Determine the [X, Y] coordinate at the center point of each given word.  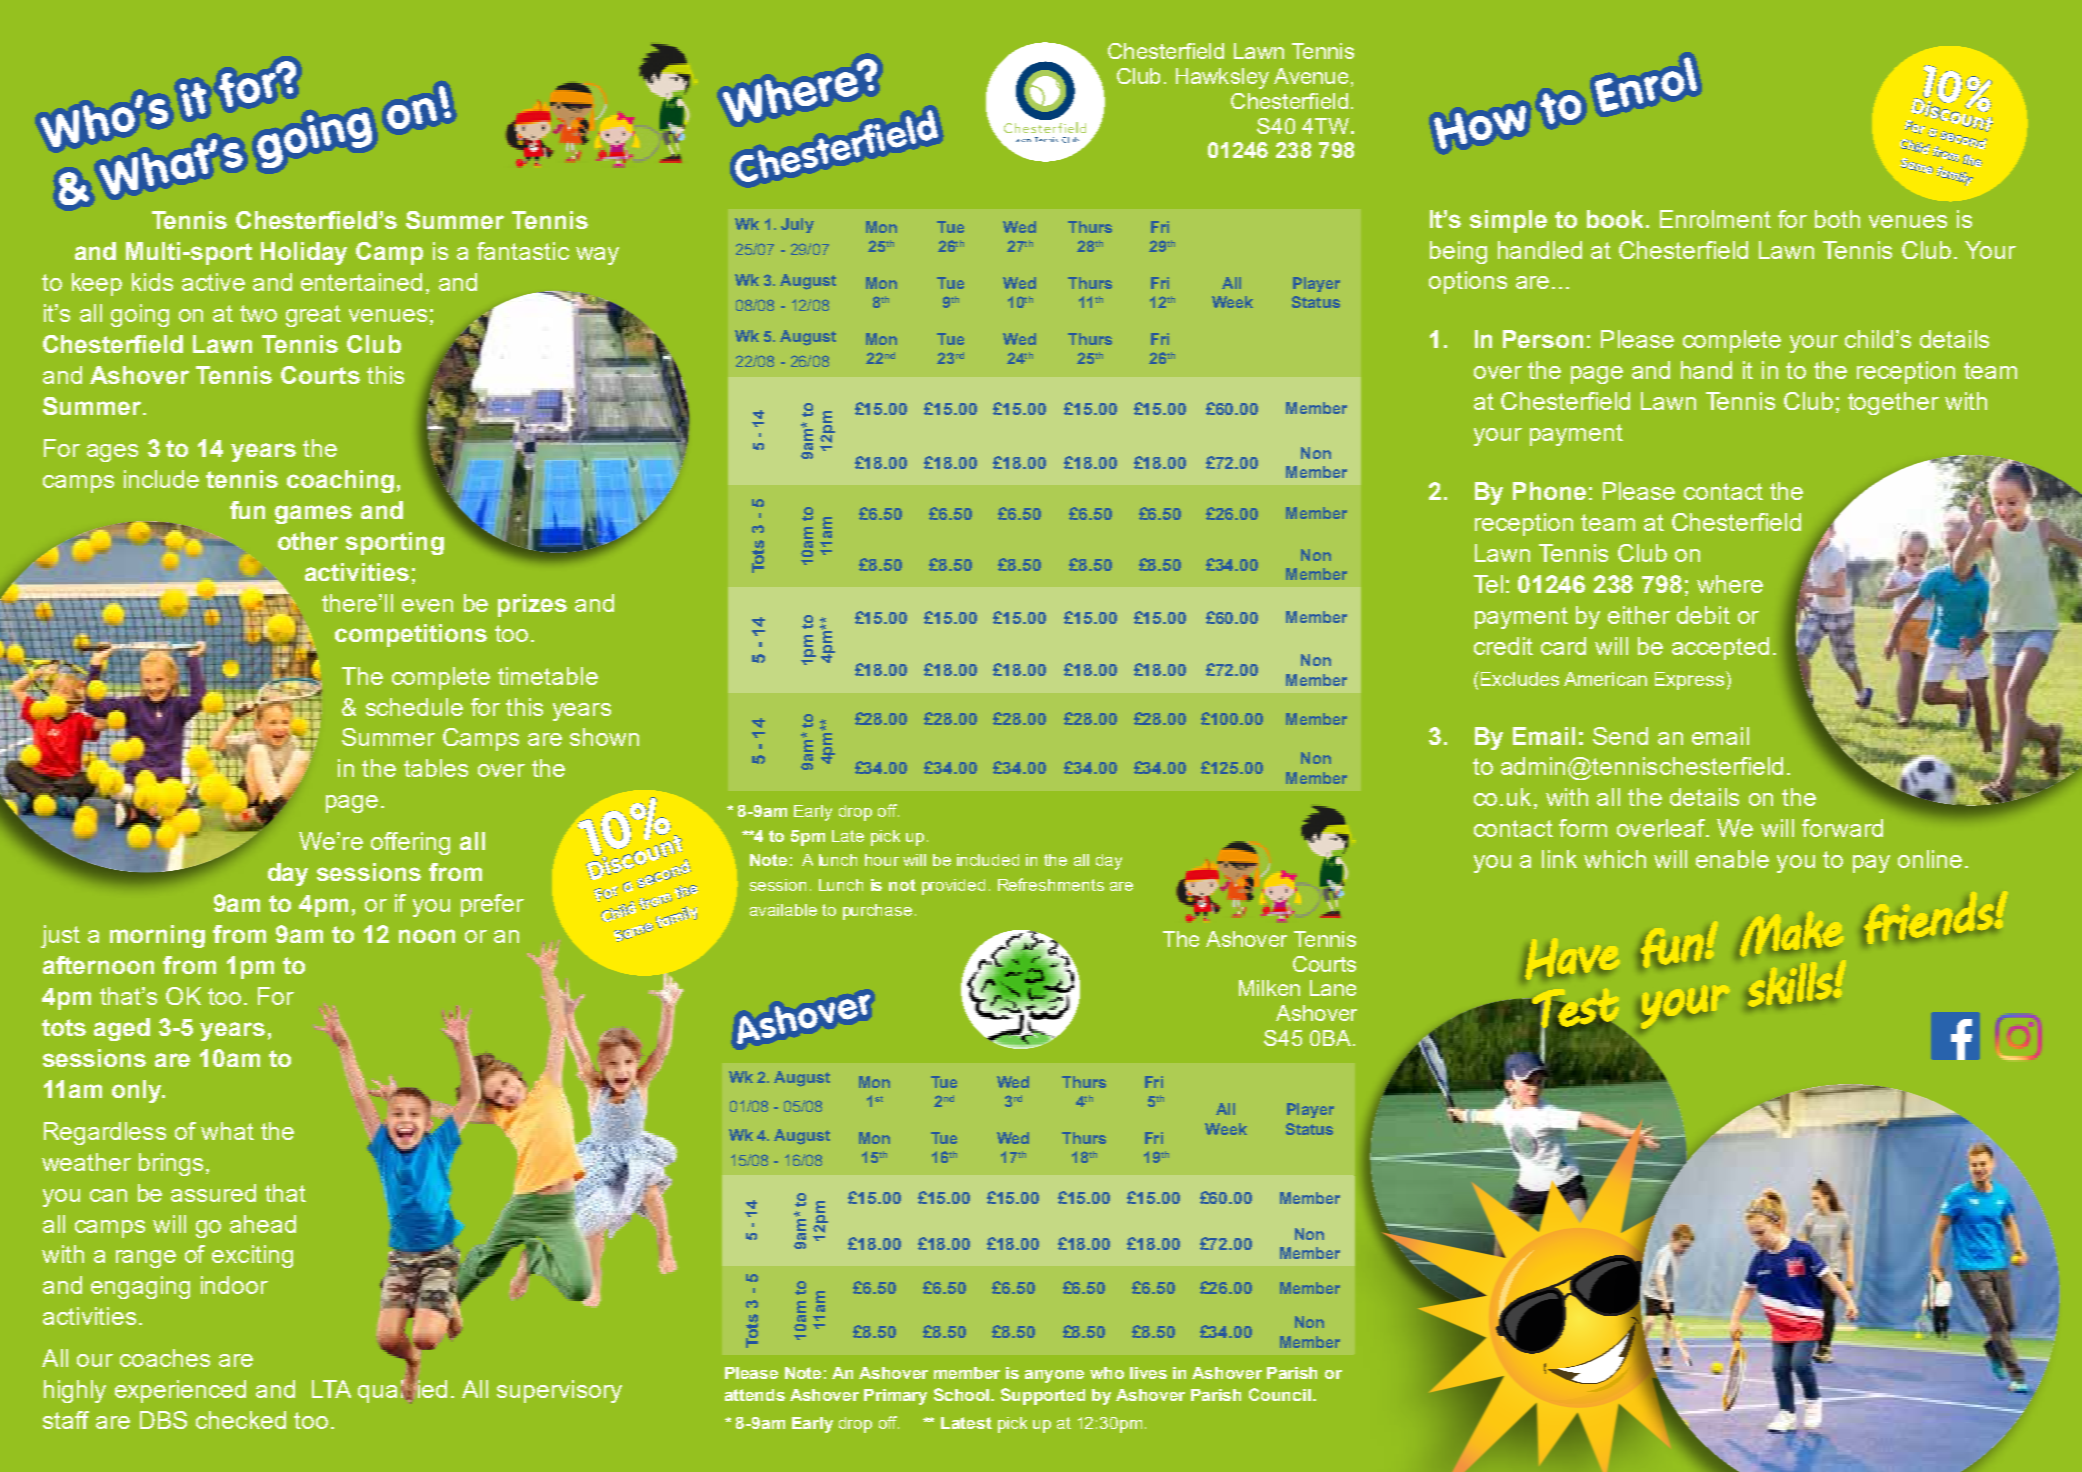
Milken [1269, 988]
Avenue [1311, 76]
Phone [1549, 491]
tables [436, 768]
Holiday [304, 253]
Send [1620, 736]
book [1617, 219]
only [138, 1091]
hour [882, 860]
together [1893, 403]
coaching [340, 481]
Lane [1333, 988]
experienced [180, 1391]
